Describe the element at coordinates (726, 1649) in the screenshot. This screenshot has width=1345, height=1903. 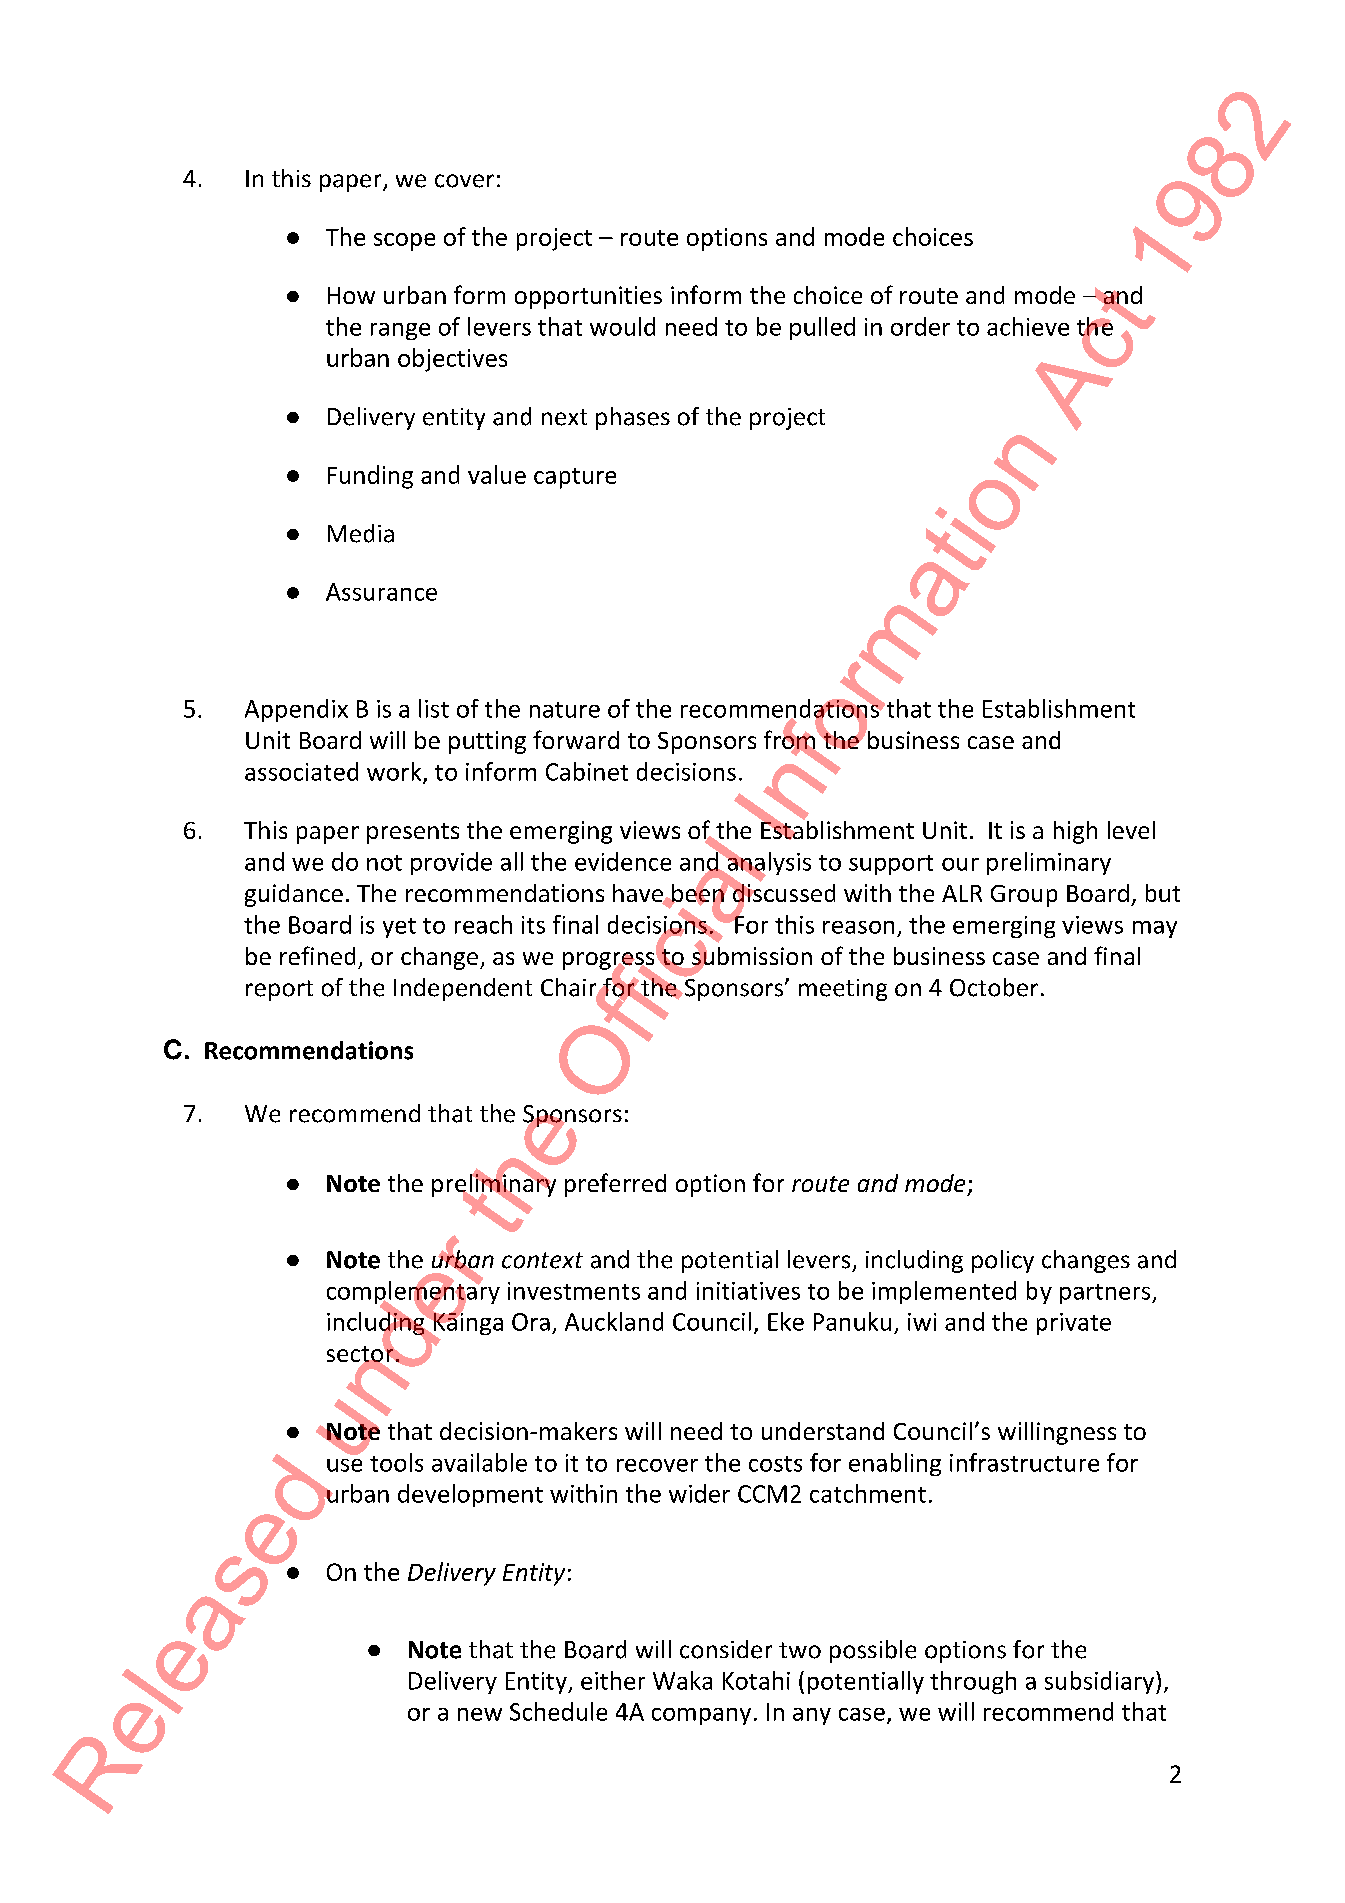
I see `consider` at that location.
